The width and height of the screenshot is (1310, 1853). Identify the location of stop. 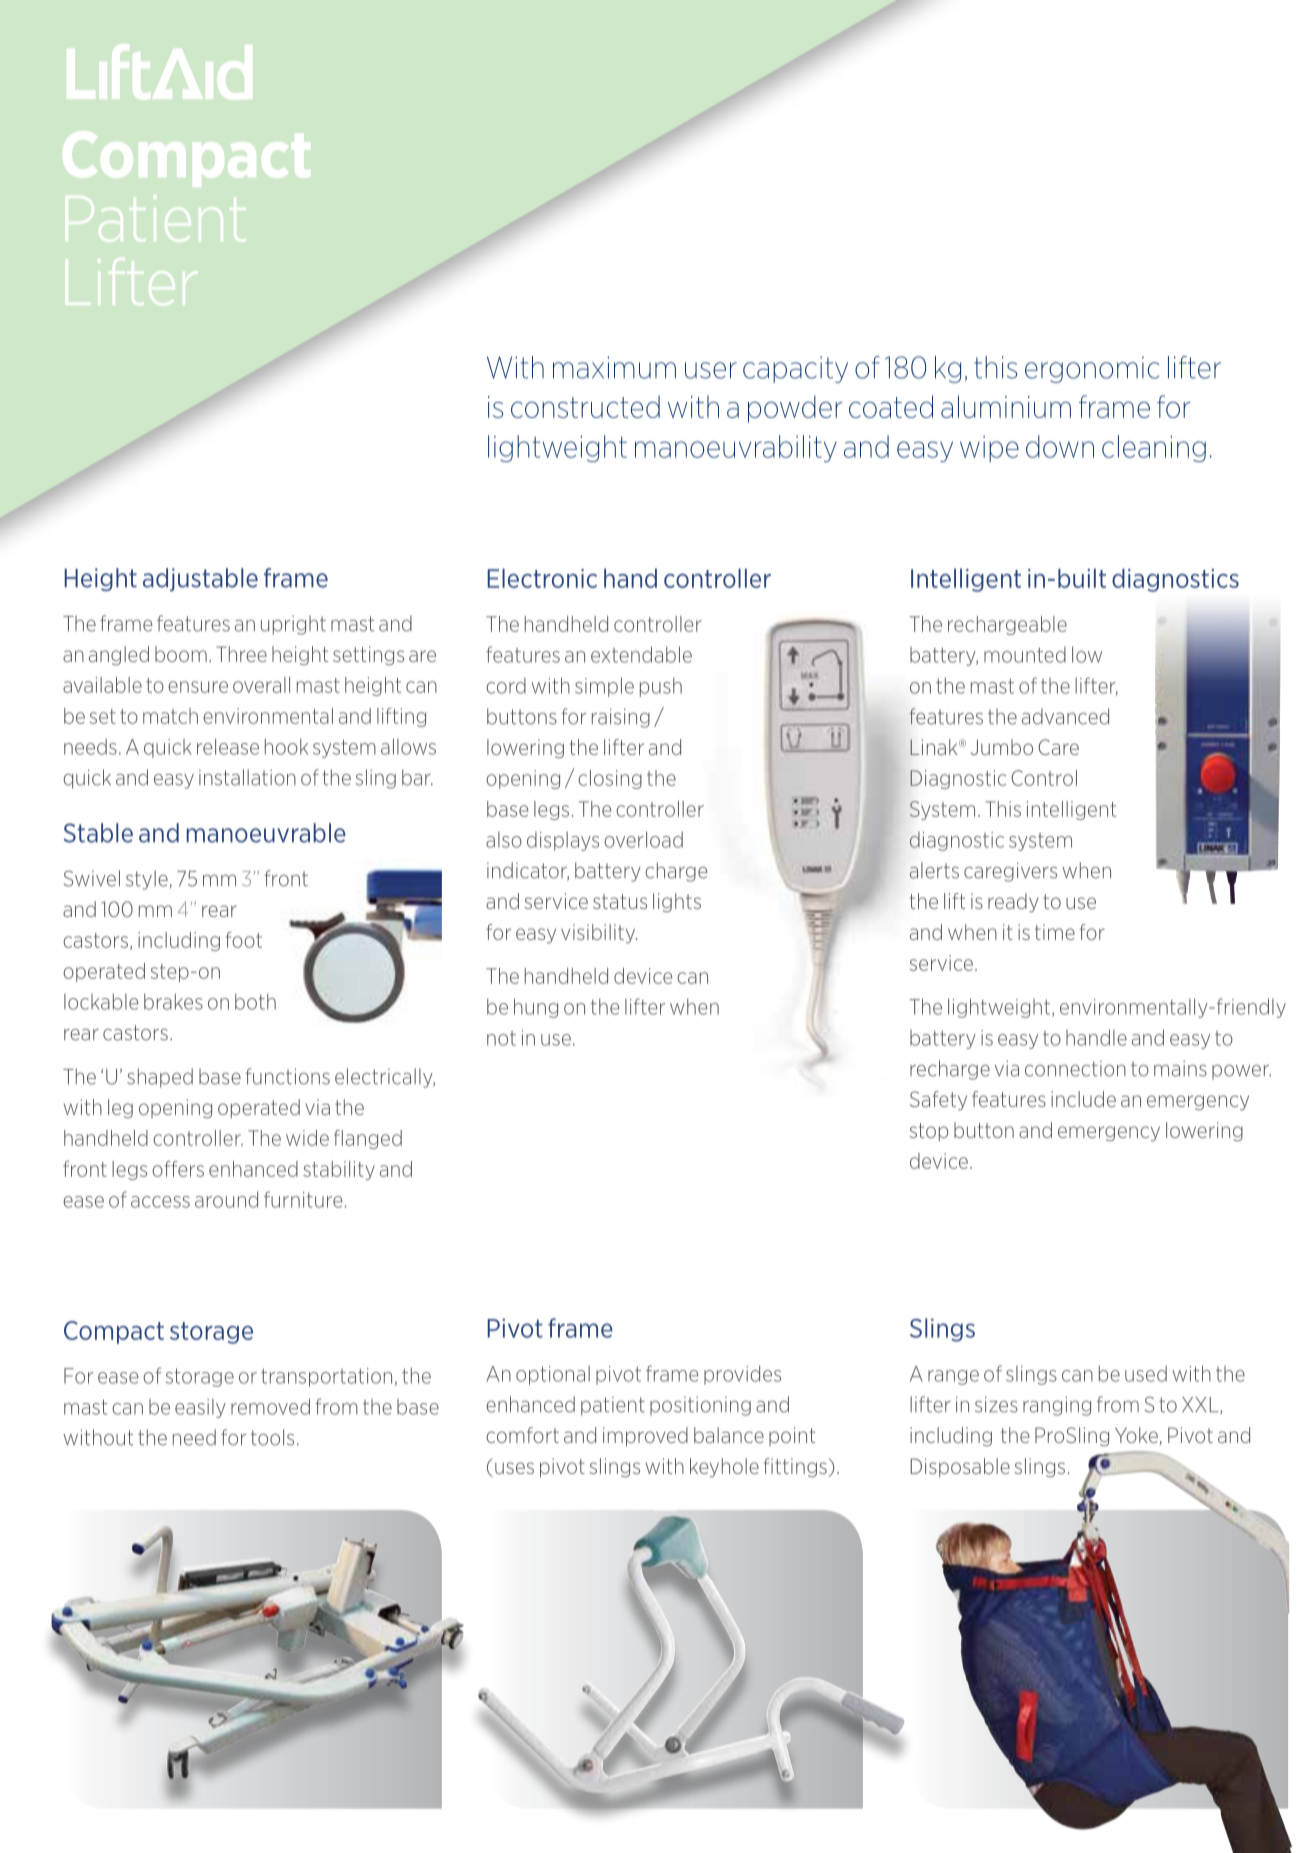
(928, 1132).
